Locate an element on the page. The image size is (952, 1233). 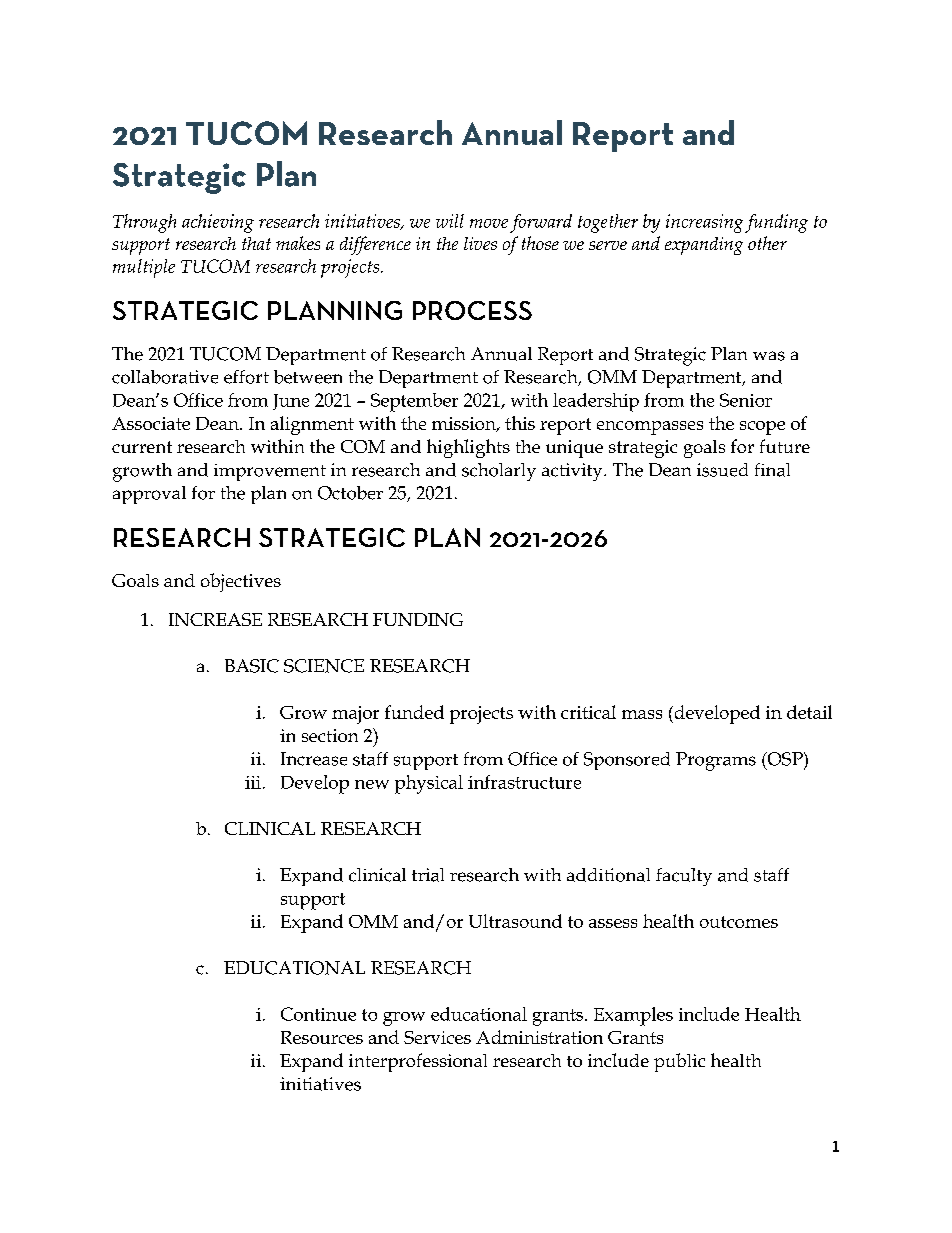
iii is located at coordinates (253, 782).
